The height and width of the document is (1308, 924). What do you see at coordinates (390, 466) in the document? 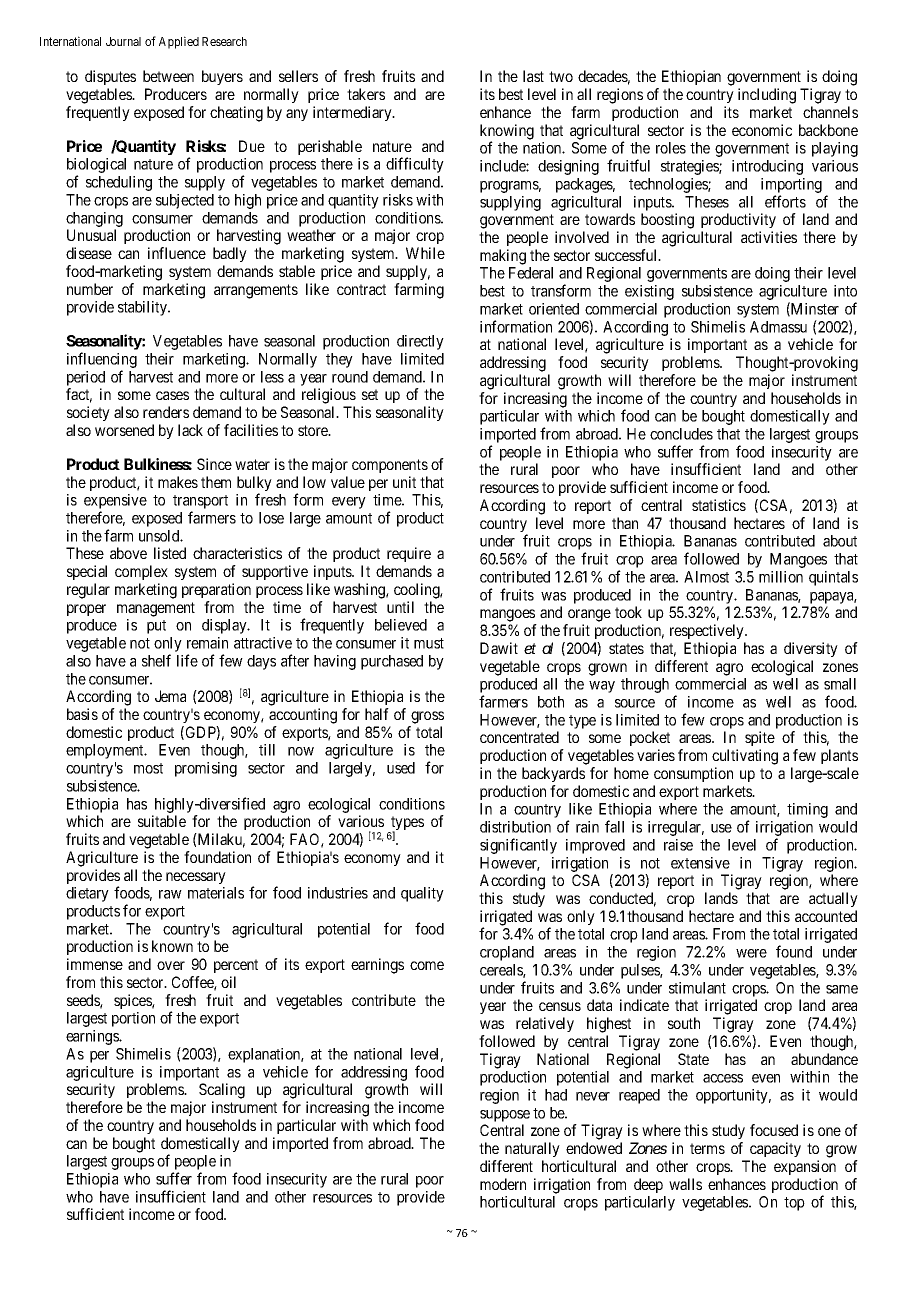
I see `components` at bounding box center [390, 466].
